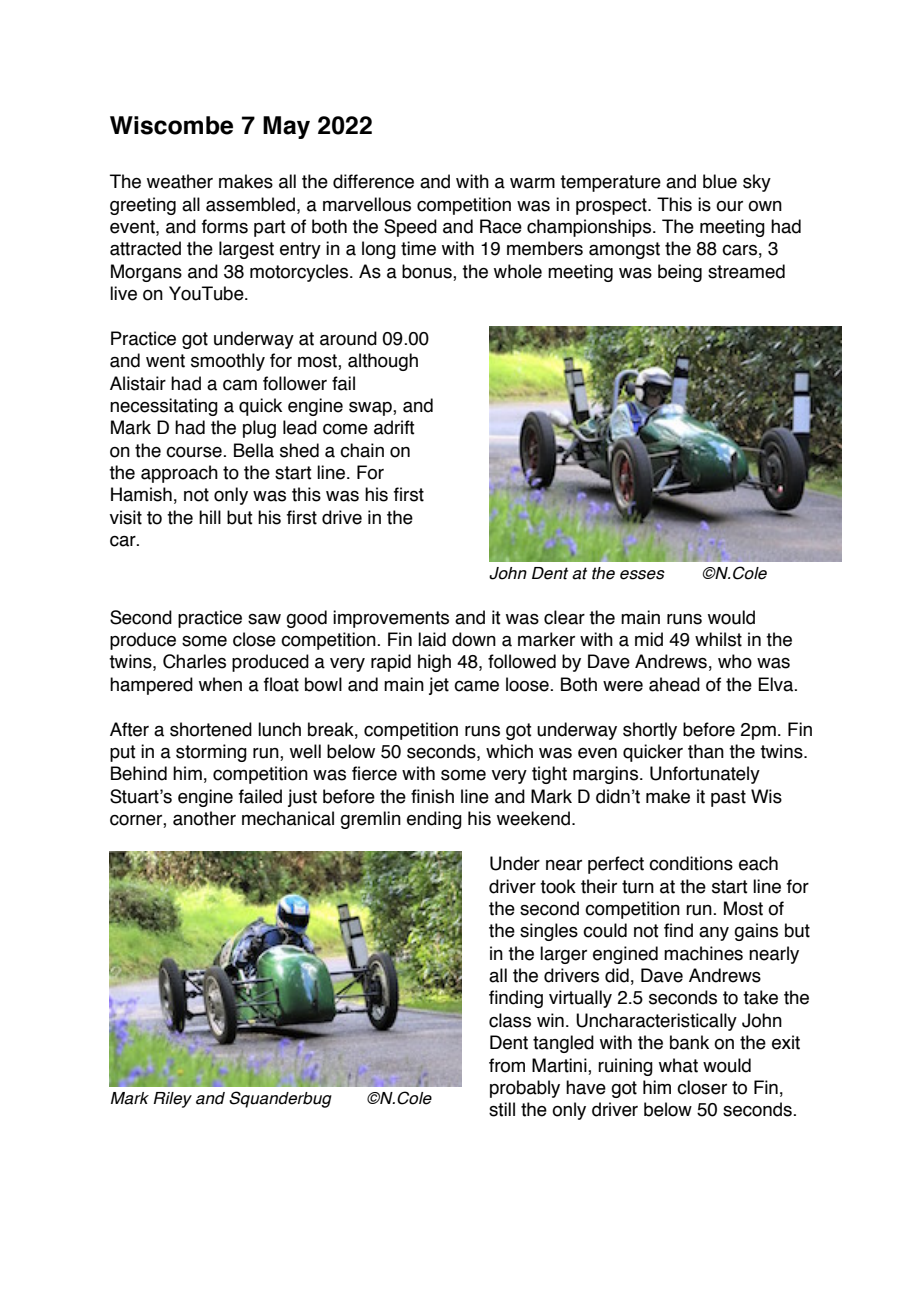  I want to click on Riley, so click(172, 1100).
